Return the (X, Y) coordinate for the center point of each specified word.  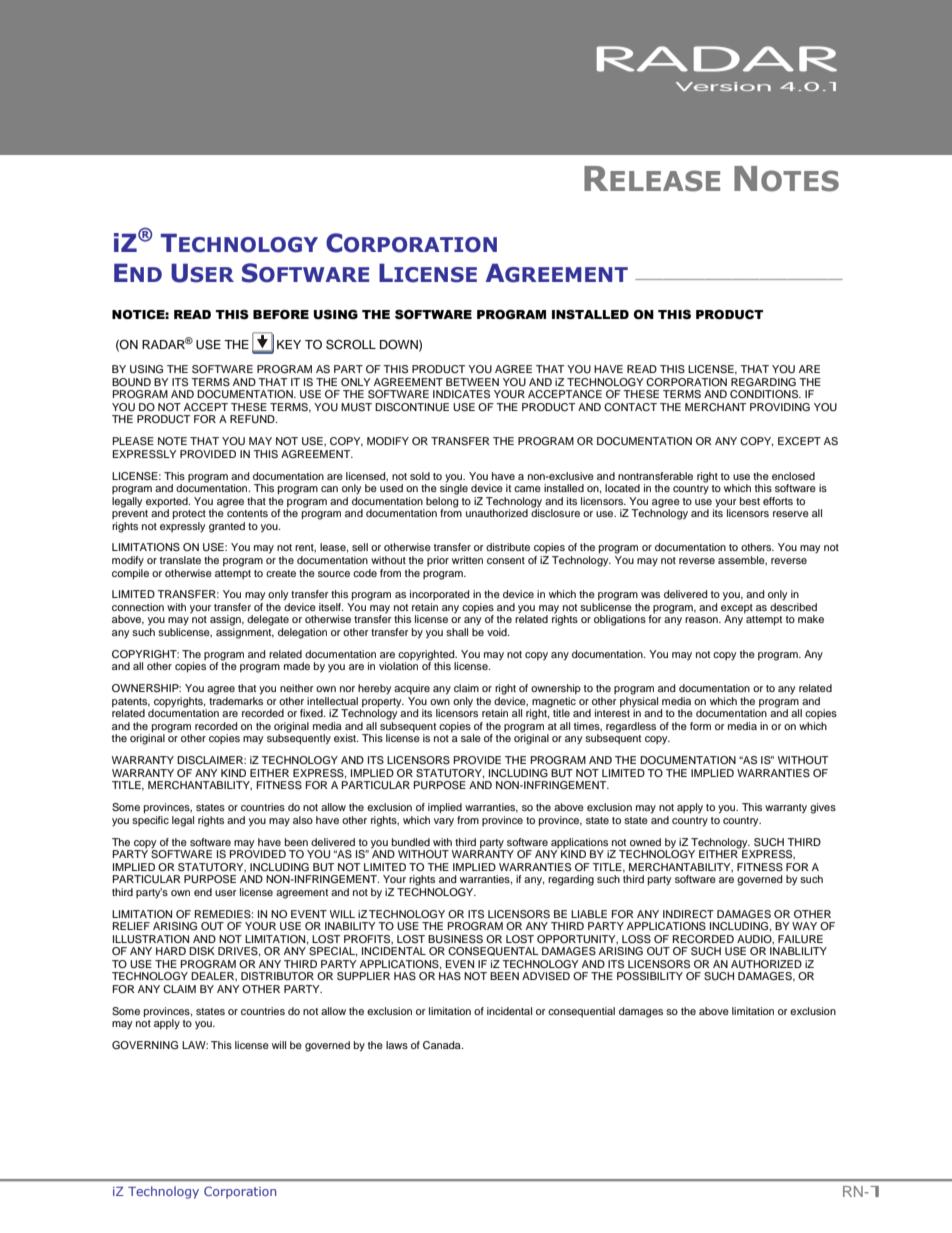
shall (457, 632)
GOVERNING (145, 1045)
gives (823, 808)
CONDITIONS (765, 394)
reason (702, 620)
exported (168, 502)
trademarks (236, 701)
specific (150, 819)
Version (723, 86)
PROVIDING (780, 407)
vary (444, 822)
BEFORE (281, 315)
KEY (289, 344)
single (454, 488)
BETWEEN (472, 382)
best (750, 501)
